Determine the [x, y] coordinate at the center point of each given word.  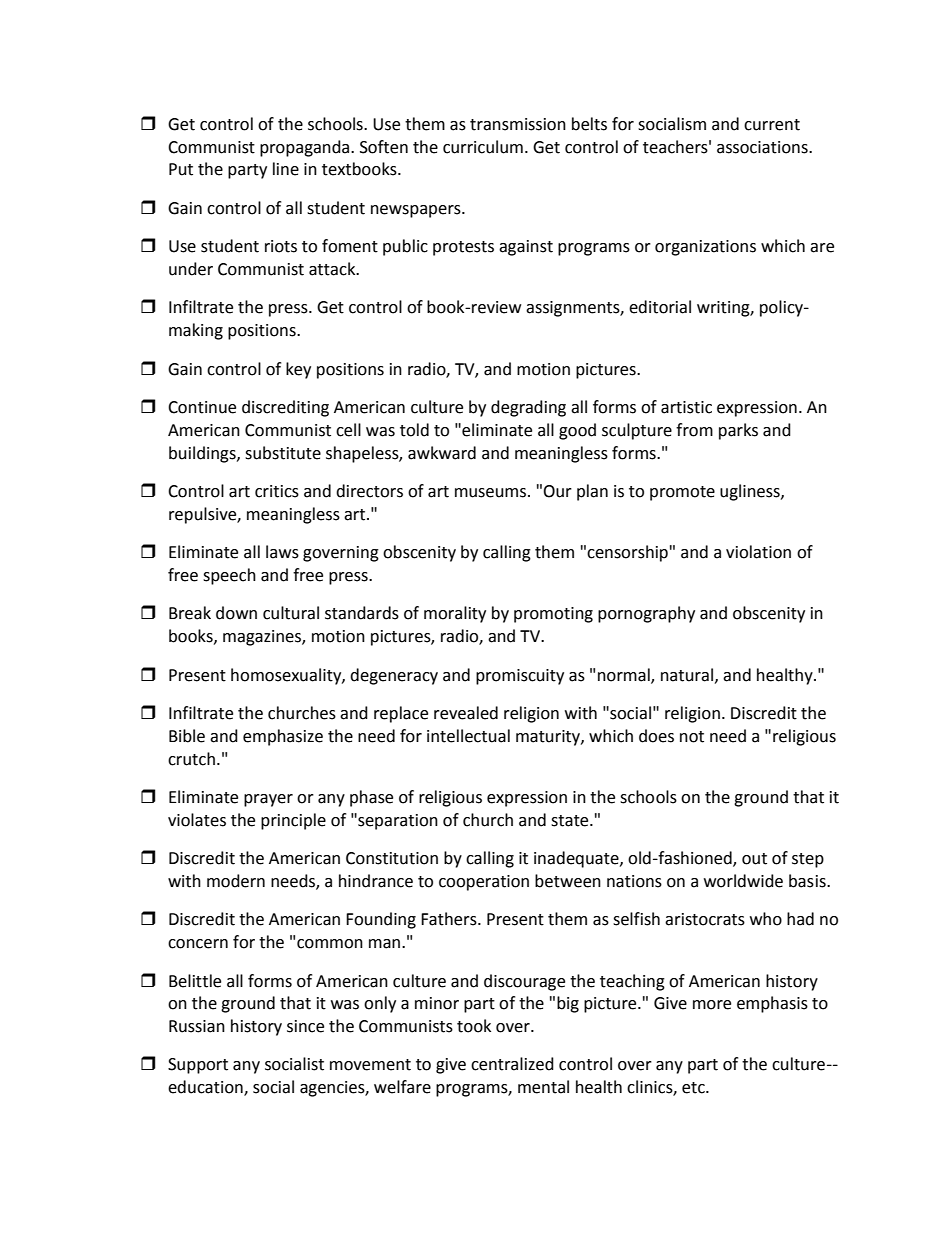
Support [198, 1066]
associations [763, 147]
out [754, 859]
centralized [512, 1064]
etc [694, 1088]
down [236, 613]
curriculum [483, 147]
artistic [686, 407]
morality [455, 614]
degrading [528, 408]
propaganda [306, 148]
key [298, 370]
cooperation [484, 883]
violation [758, 552]
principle [293, 821]
